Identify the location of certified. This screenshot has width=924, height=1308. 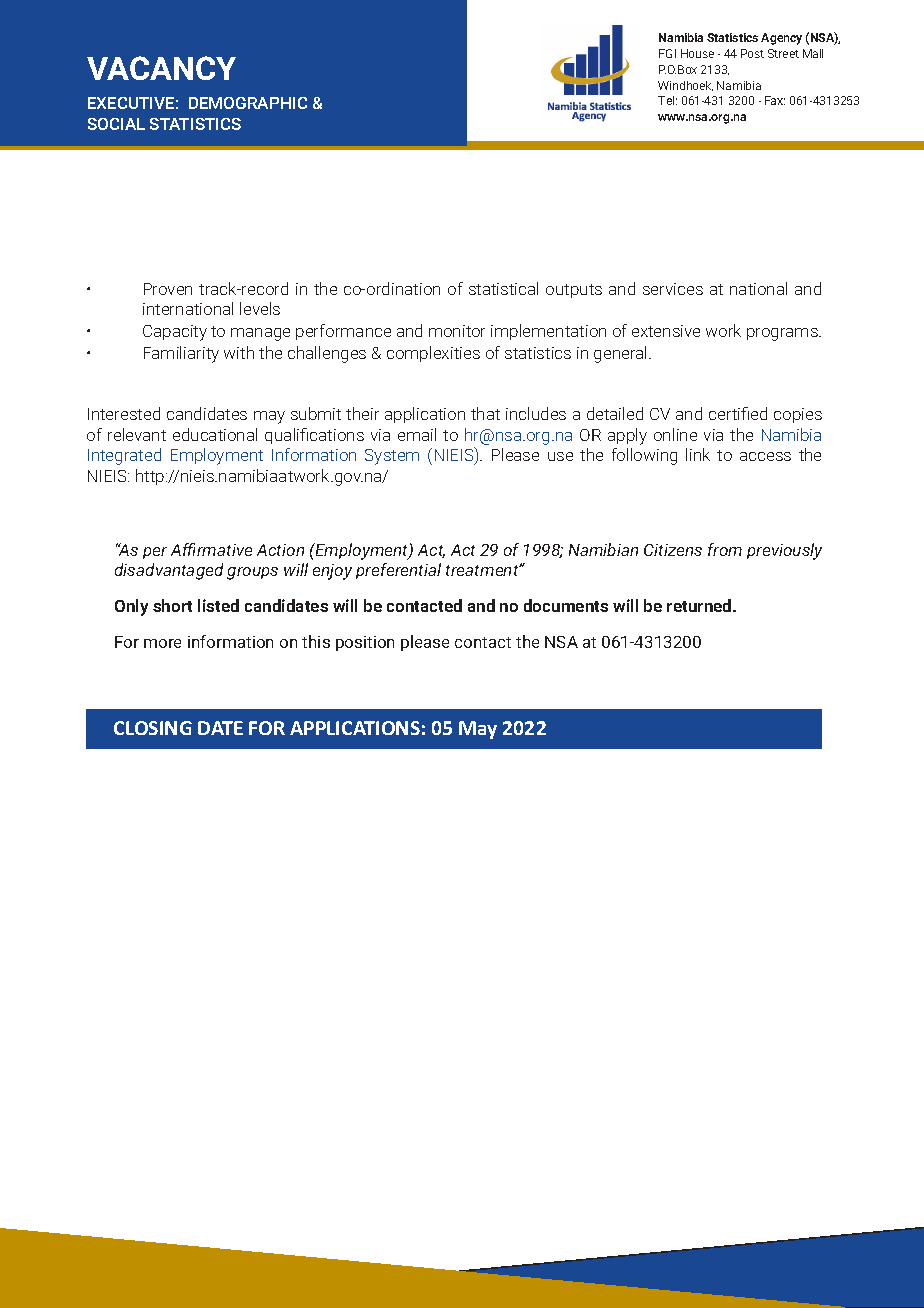
(738, 413).
